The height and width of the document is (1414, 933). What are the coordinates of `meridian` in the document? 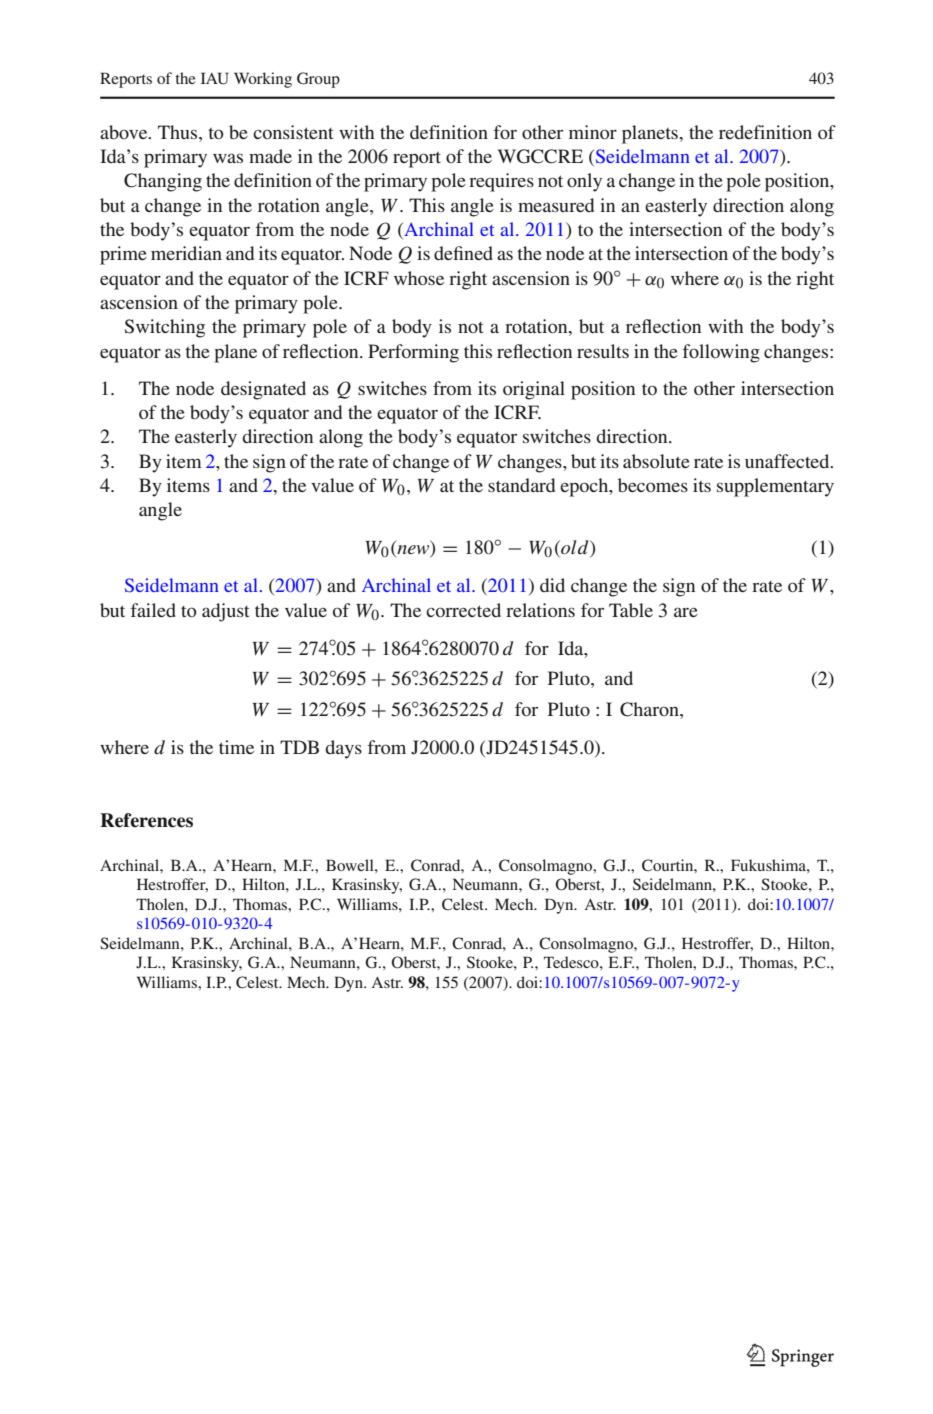 It's located at (186, 253).
